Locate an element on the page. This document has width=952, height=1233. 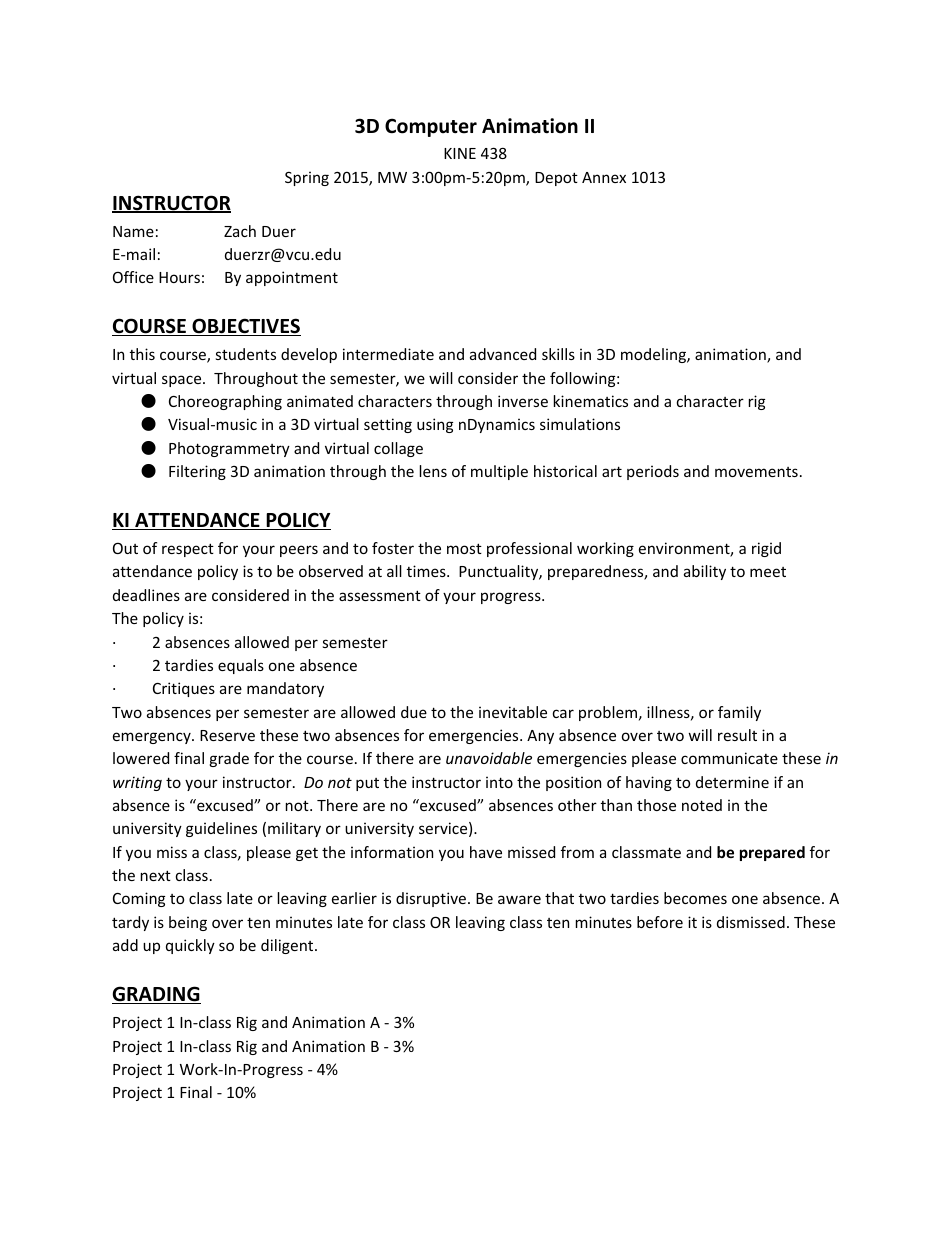
Annex is located at coordinates (604, 177).
